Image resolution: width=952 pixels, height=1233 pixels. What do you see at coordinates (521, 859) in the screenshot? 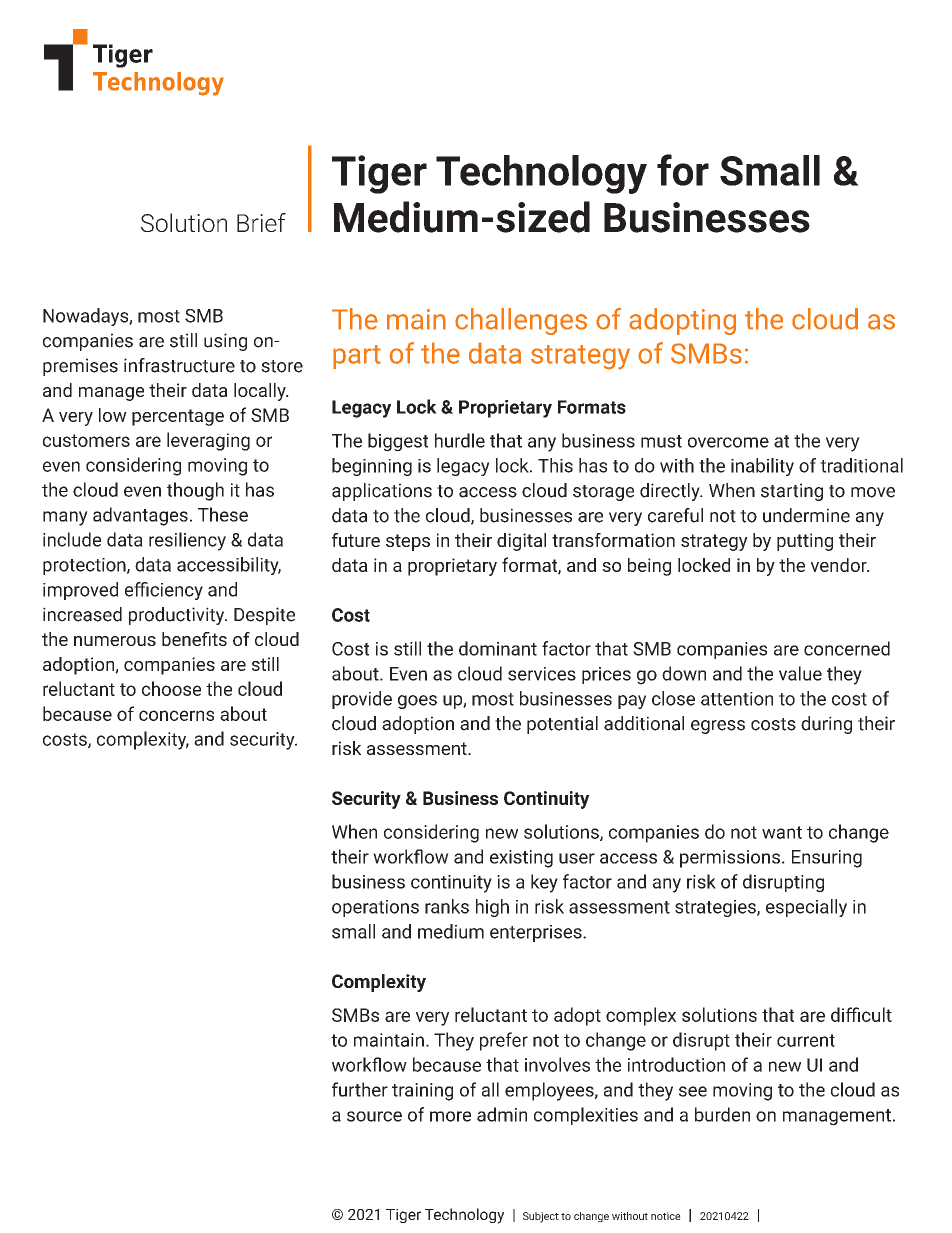
I see `existing` at bounding box center [521, 859].
